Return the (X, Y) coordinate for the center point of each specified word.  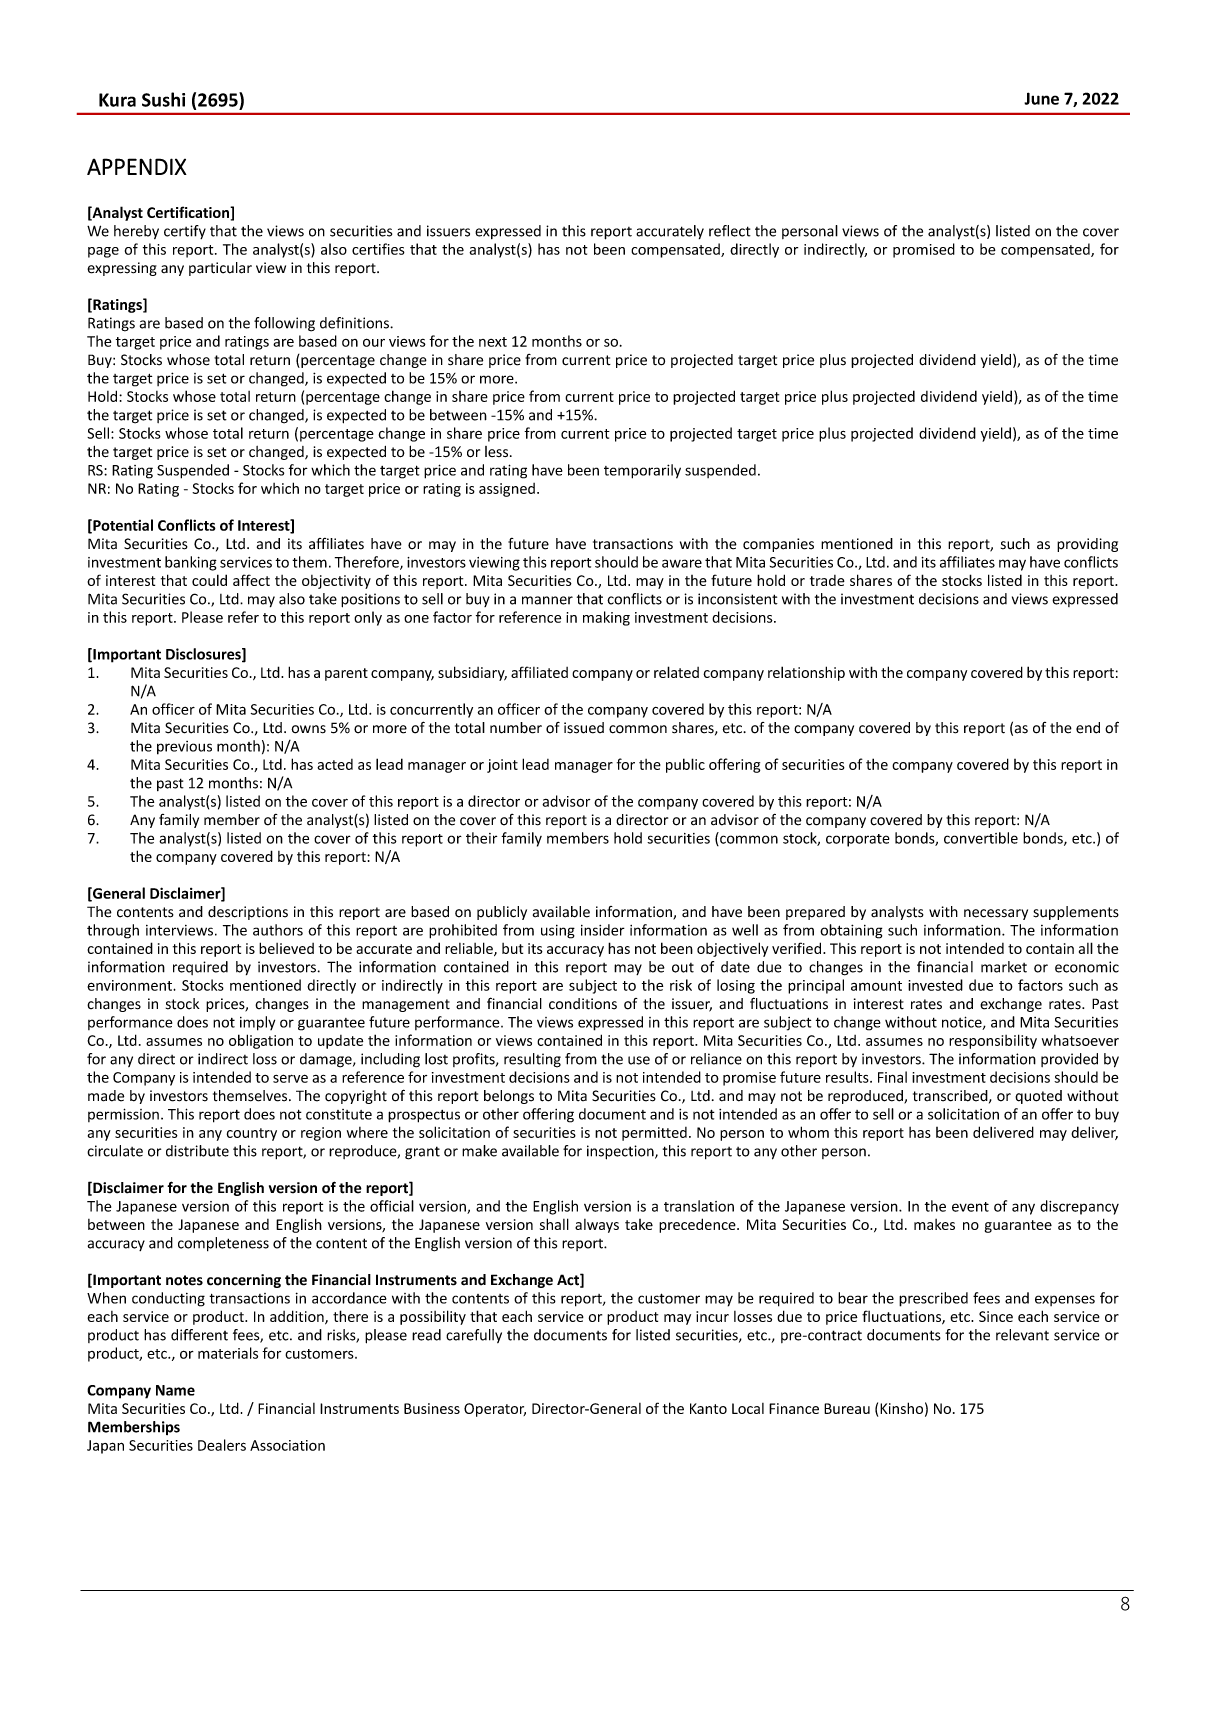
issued (584, 728)
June (1041, 98)
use (639, 1060)
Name (175, 1390)
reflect (730, 231)
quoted (1038, 1097)
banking (191, 563)
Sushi (163, 99)
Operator (495, 1410)
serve (290, 1078)
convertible (981, 838)
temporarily (642, 471)
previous (184, 748)
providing (1087, 545)
